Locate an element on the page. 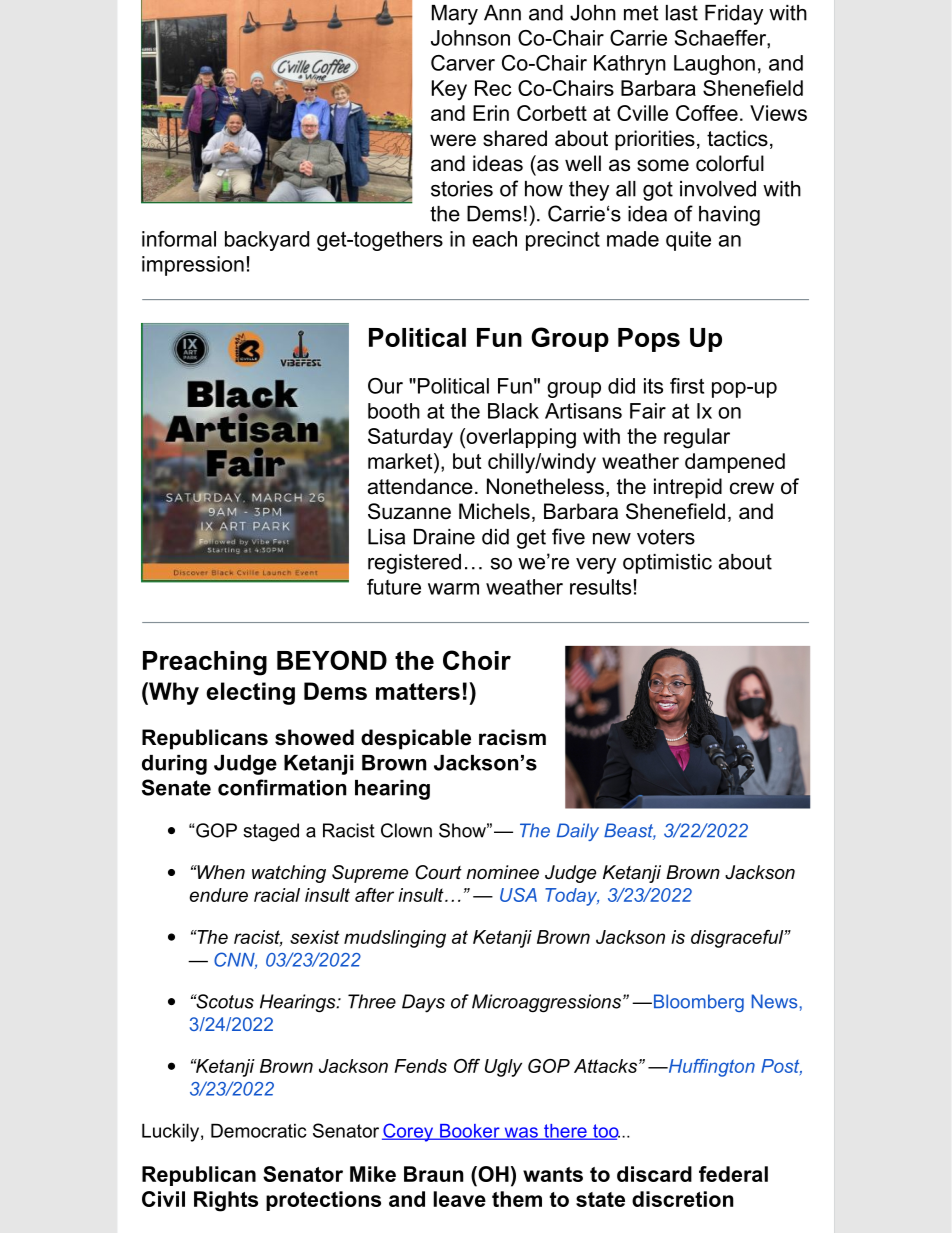 This page has width=952, height=1233. Carver is located at coordinates (463, 63).
